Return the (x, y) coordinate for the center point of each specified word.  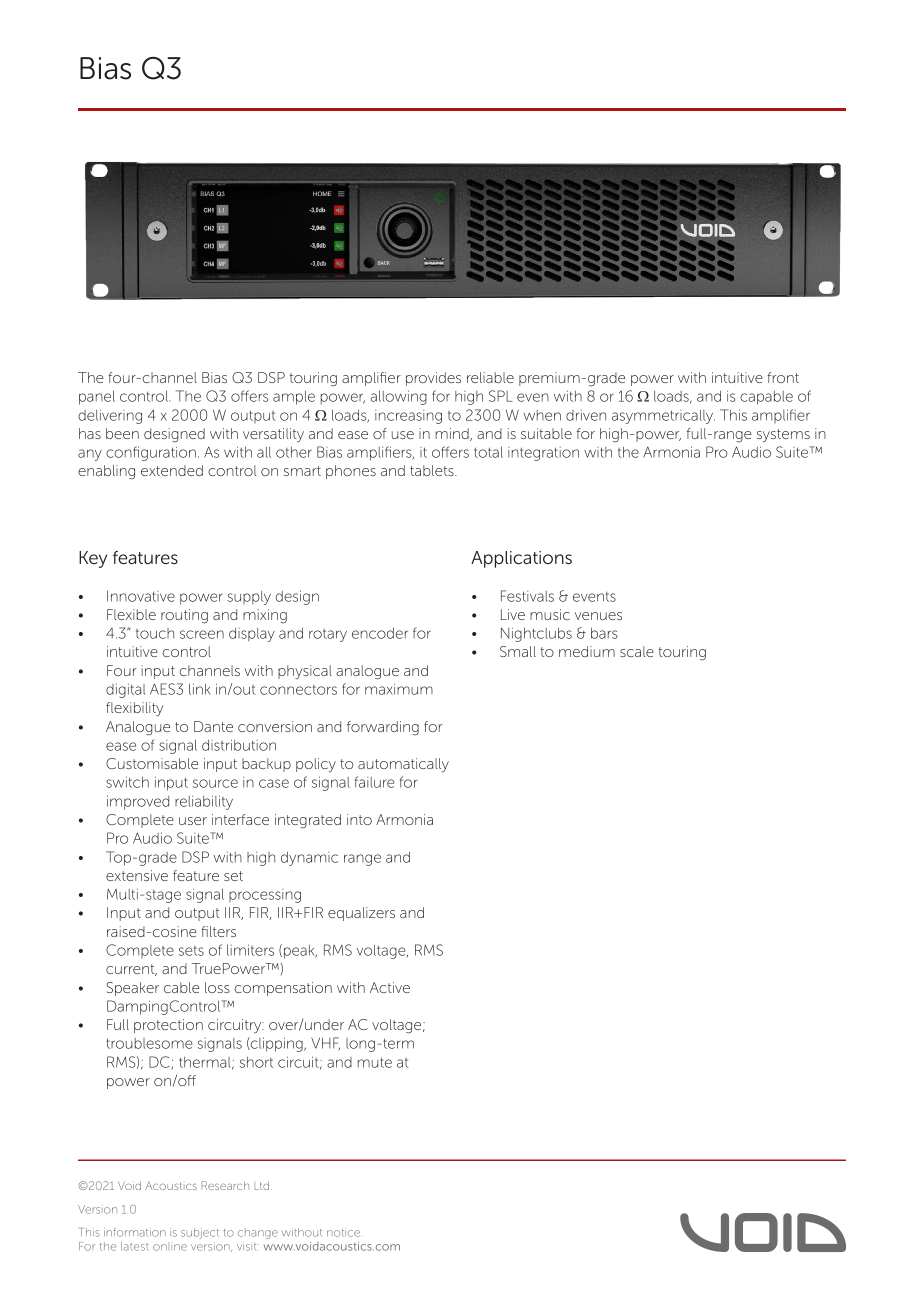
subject (200, 1233)
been (122, 433)
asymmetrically (663, 417)
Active (390, 987)
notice (343, 1232)
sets (191, 951)
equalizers (361, 914)
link (200, 689)
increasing (408, 417)
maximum (399, 689)
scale (637, 651)
